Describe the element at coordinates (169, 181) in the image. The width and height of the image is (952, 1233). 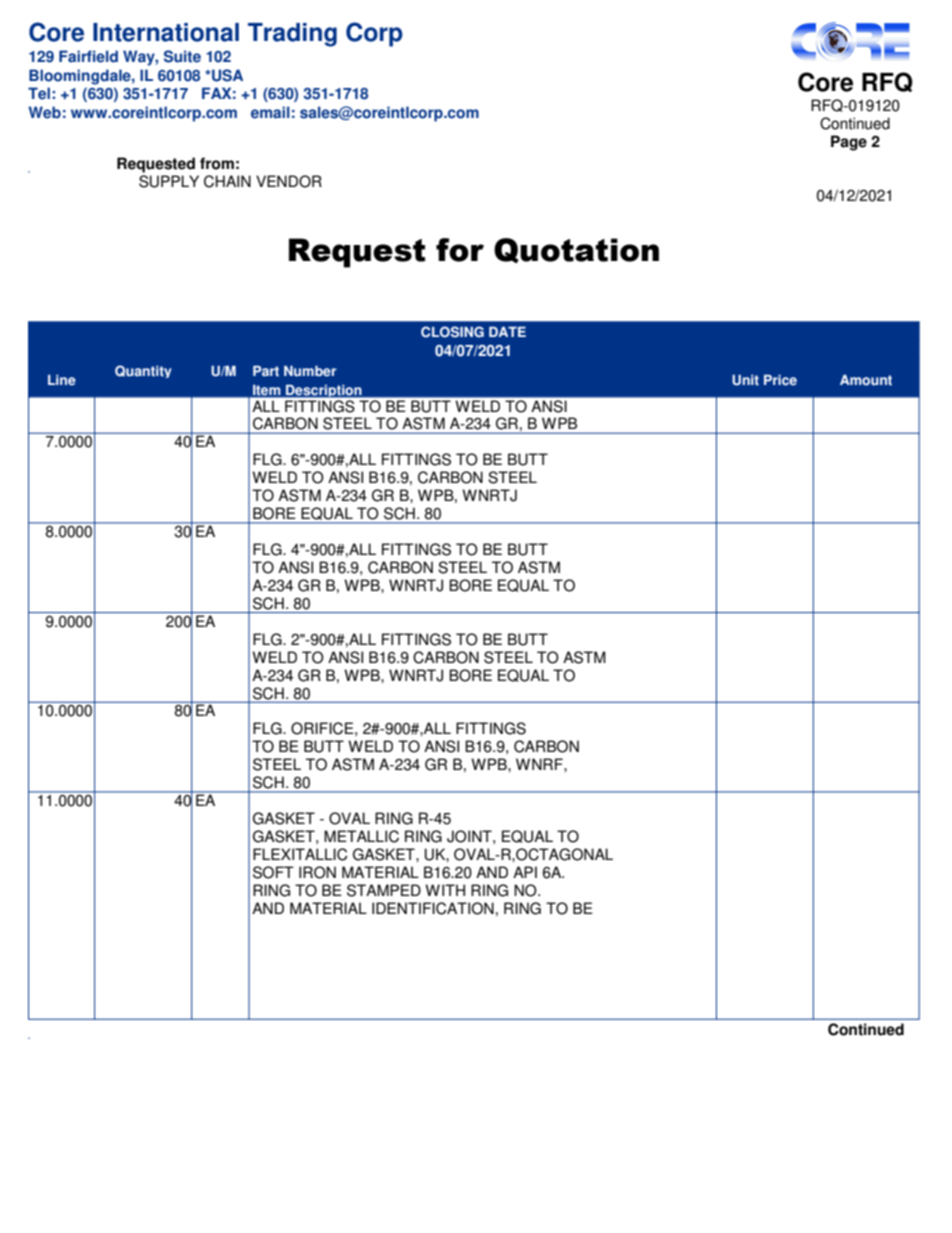
I see `SUPPLY` at that location.
